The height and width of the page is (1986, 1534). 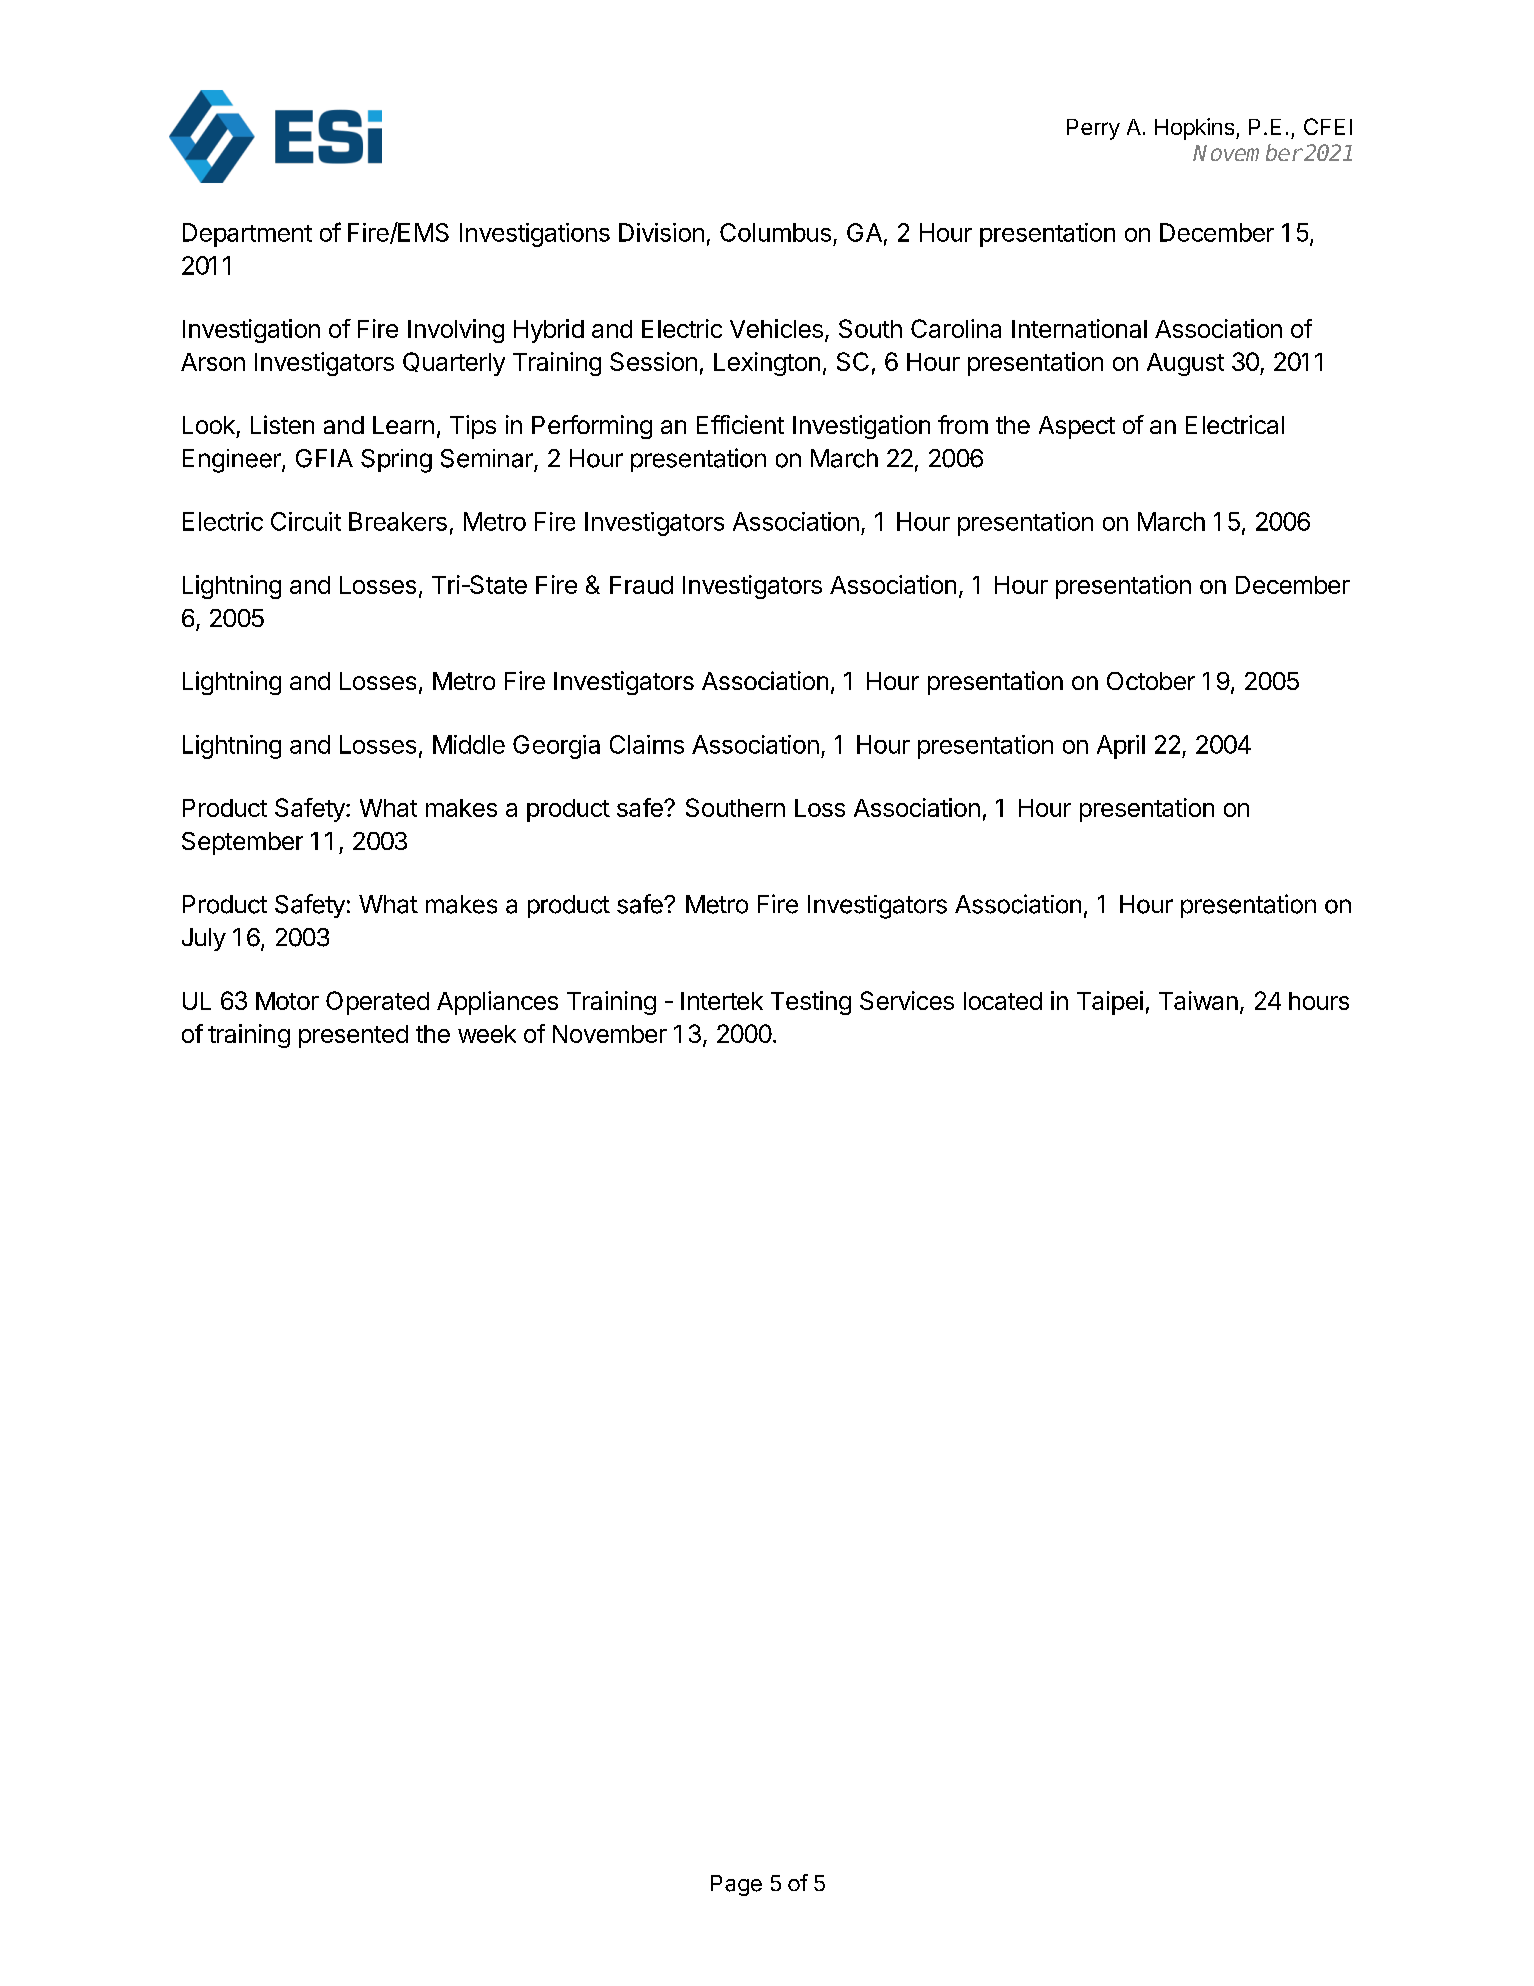 I want to click on week, so click(x=487, y=1034).
